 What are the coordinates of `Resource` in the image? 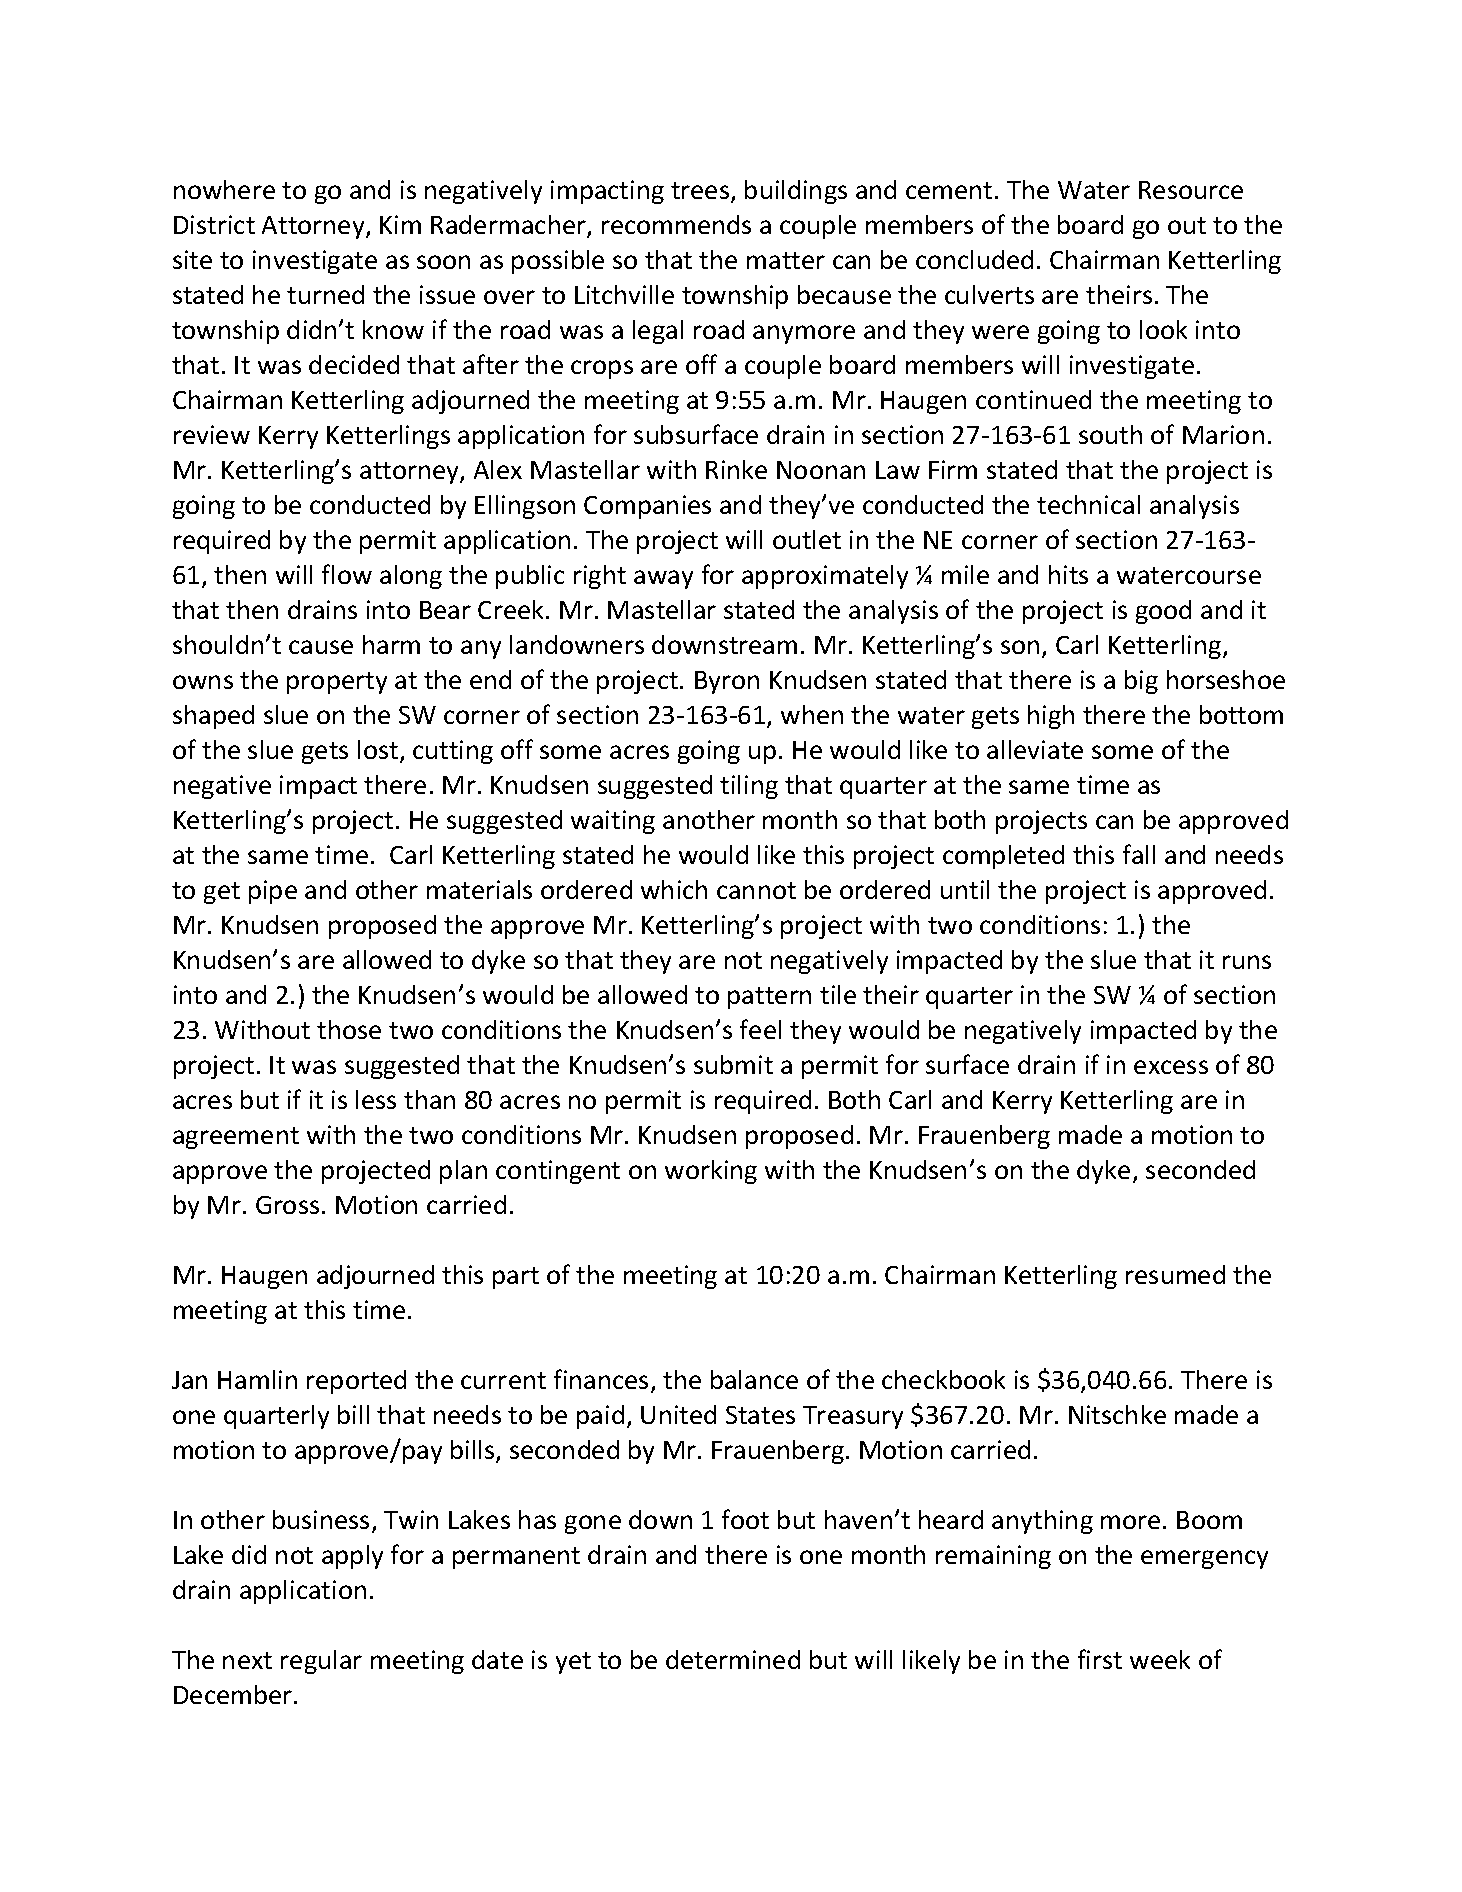 It's located at (1191, 190).
